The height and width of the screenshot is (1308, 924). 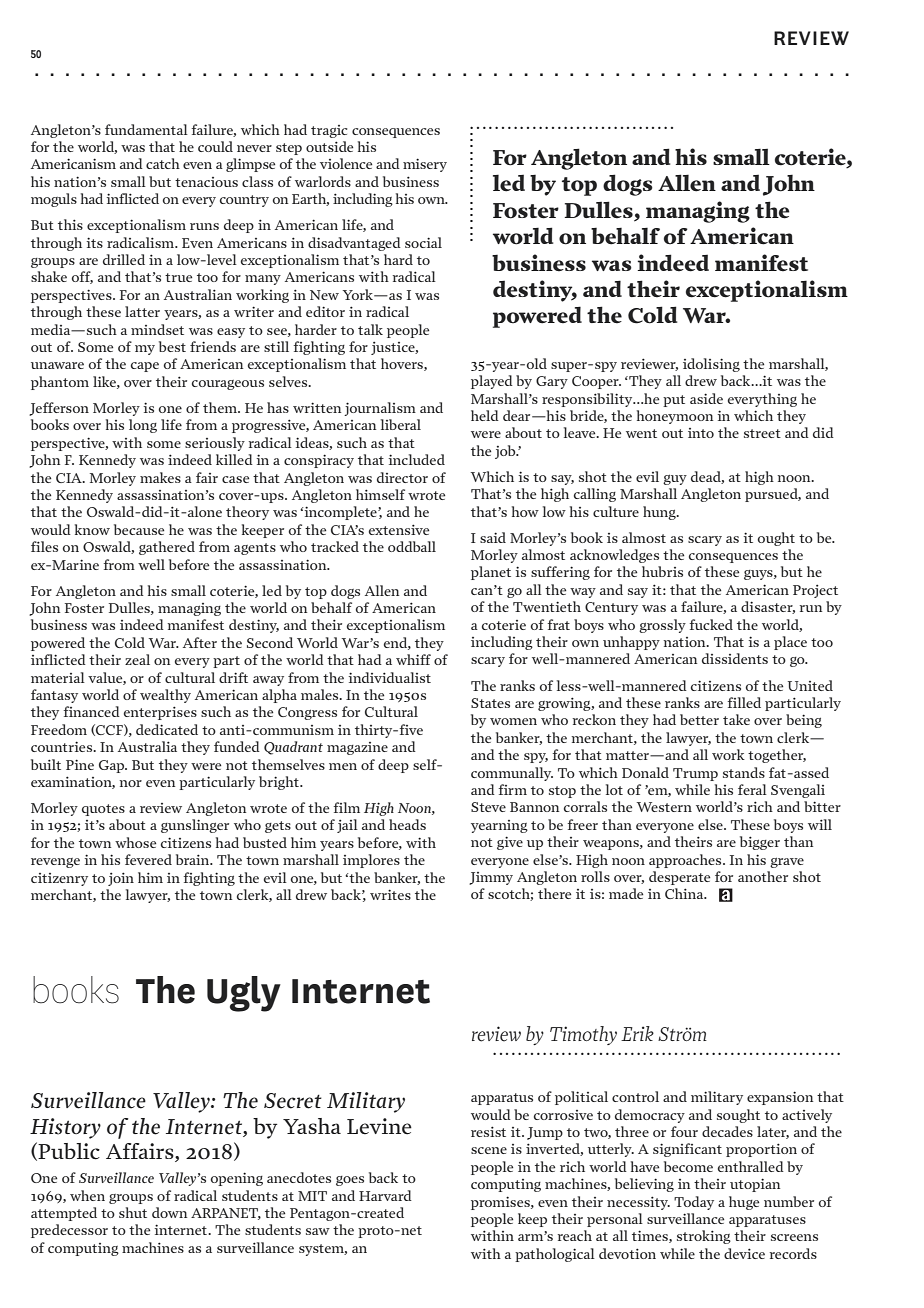 What do you see at coordinates (390, 677) in the screenshot?
I see `individualist` at bounding box center [390, 677].
